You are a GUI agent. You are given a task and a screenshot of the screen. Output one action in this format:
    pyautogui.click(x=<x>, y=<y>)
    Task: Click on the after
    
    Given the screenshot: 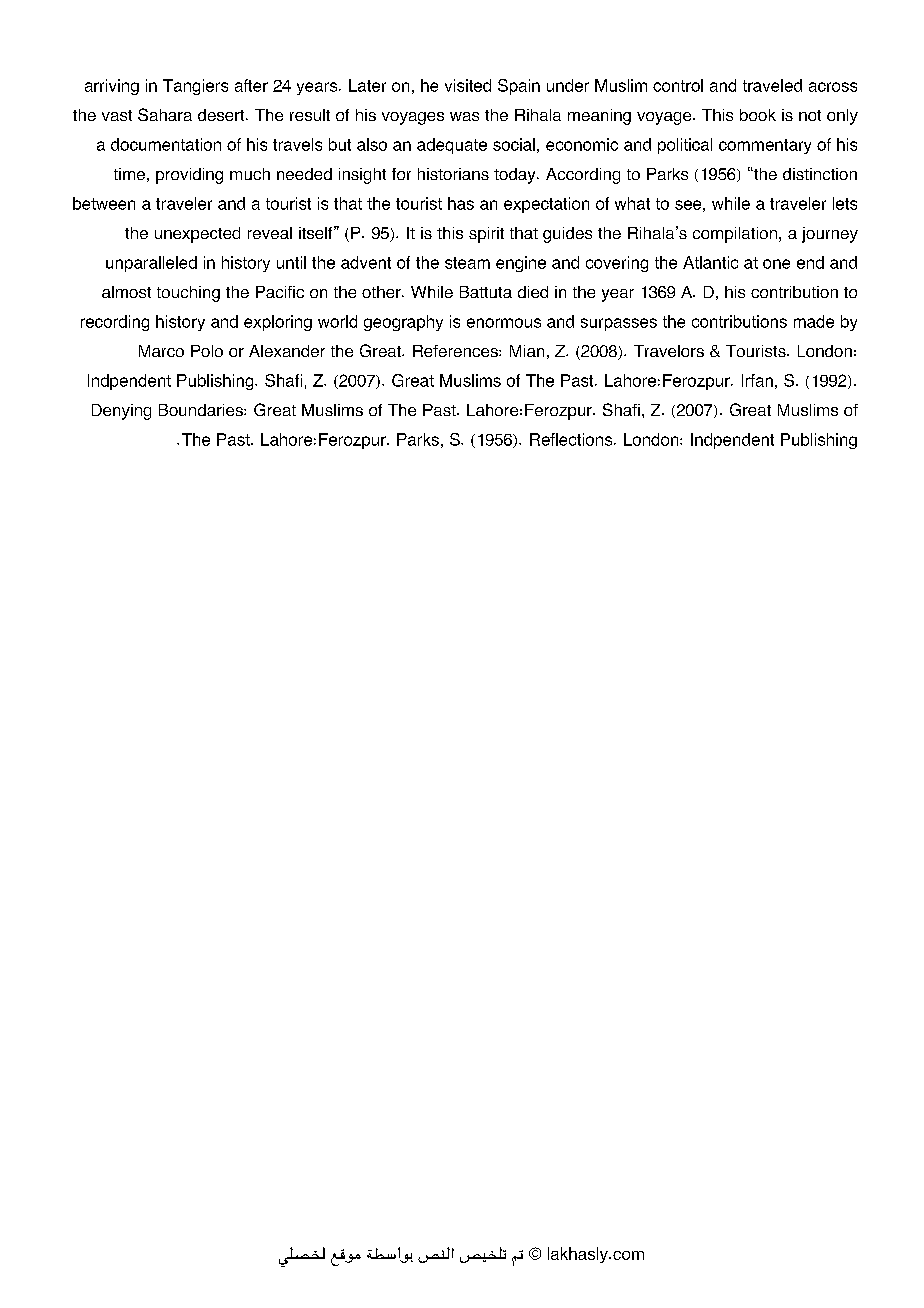 What is the action you would take?
    pyautogui.click(x=251, y=85)
